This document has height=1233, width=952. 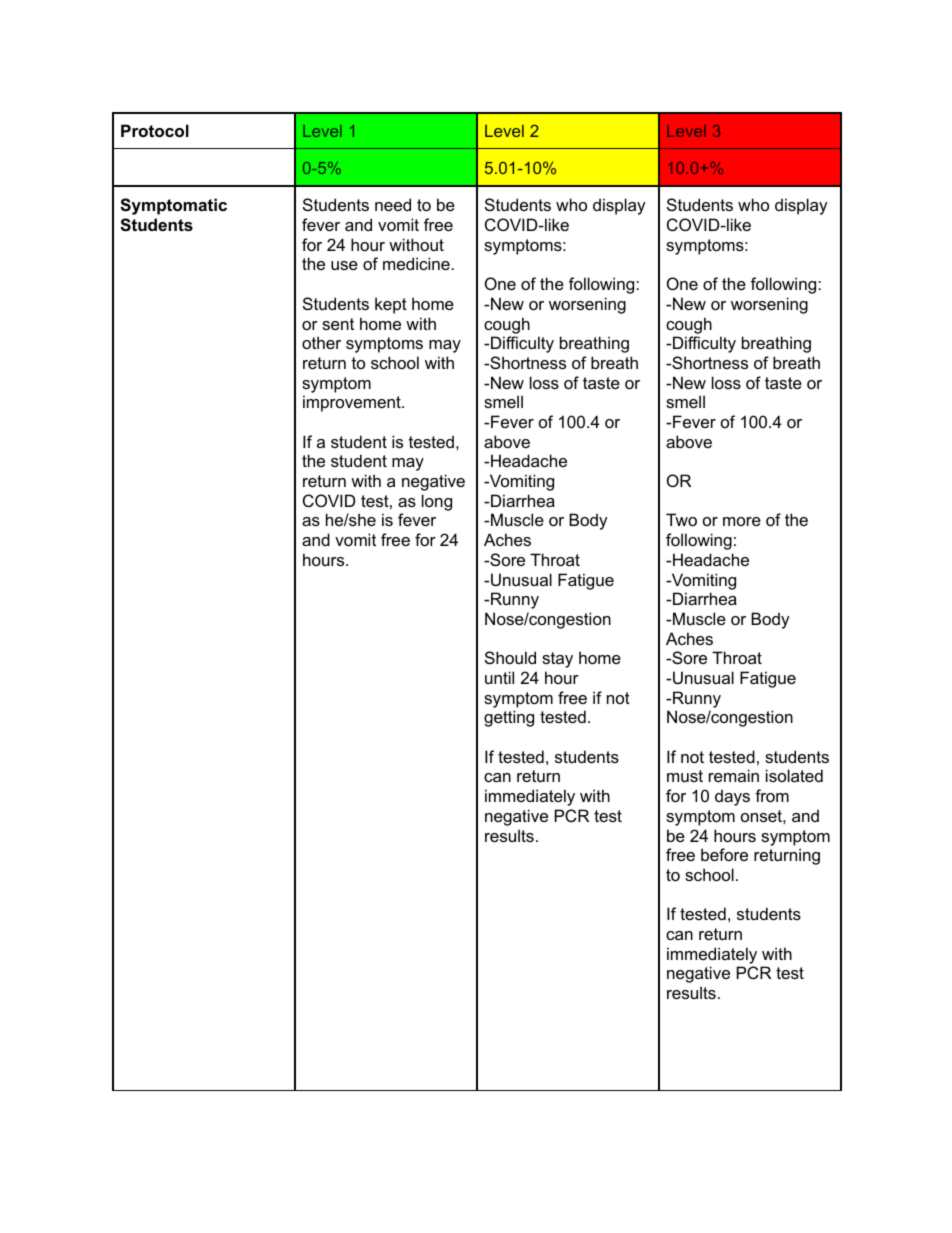 I want to click on before, so click(x=724, y=854).
